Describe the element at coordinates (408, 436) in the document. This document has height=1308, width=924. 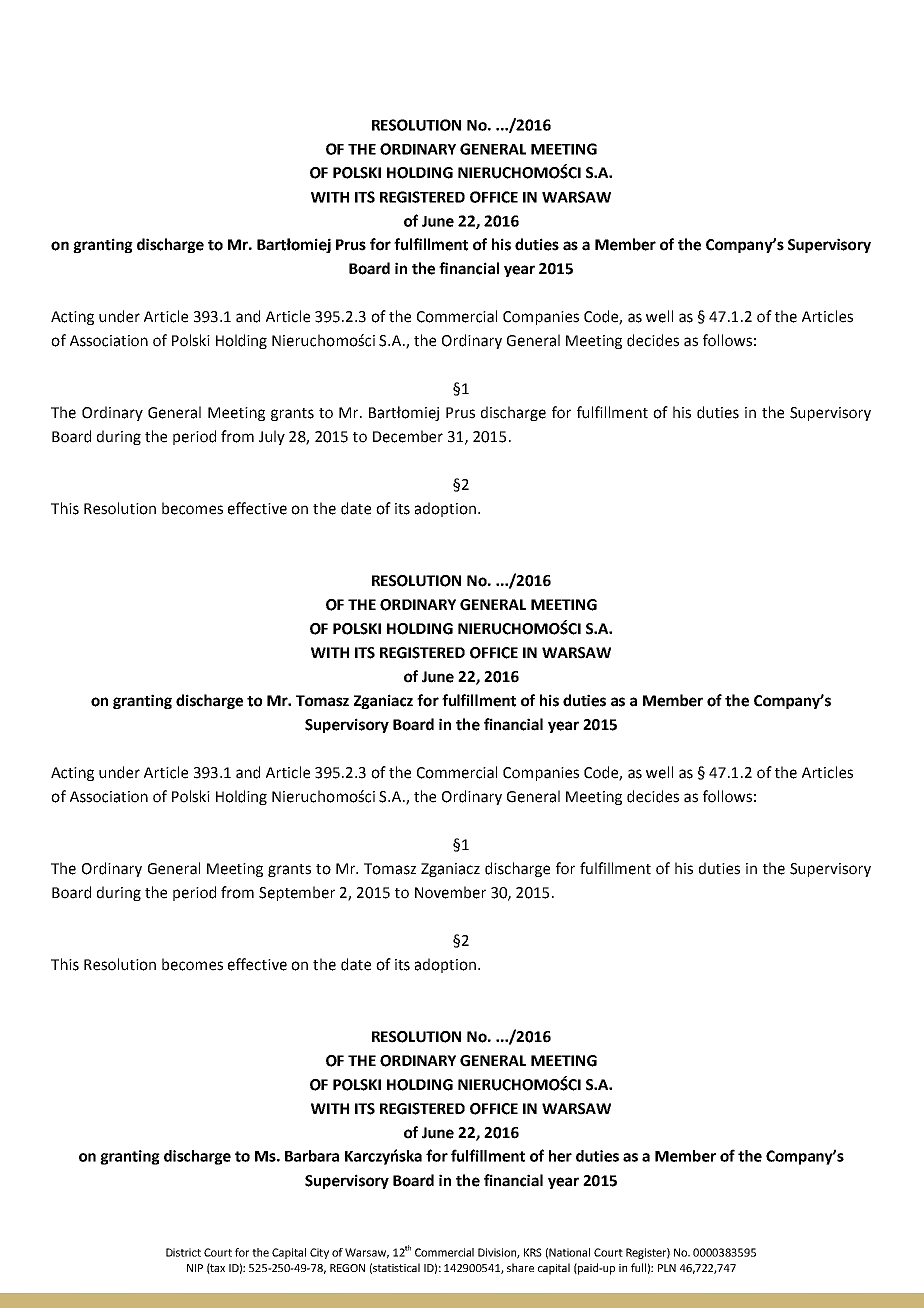
I see `December` at that location.
